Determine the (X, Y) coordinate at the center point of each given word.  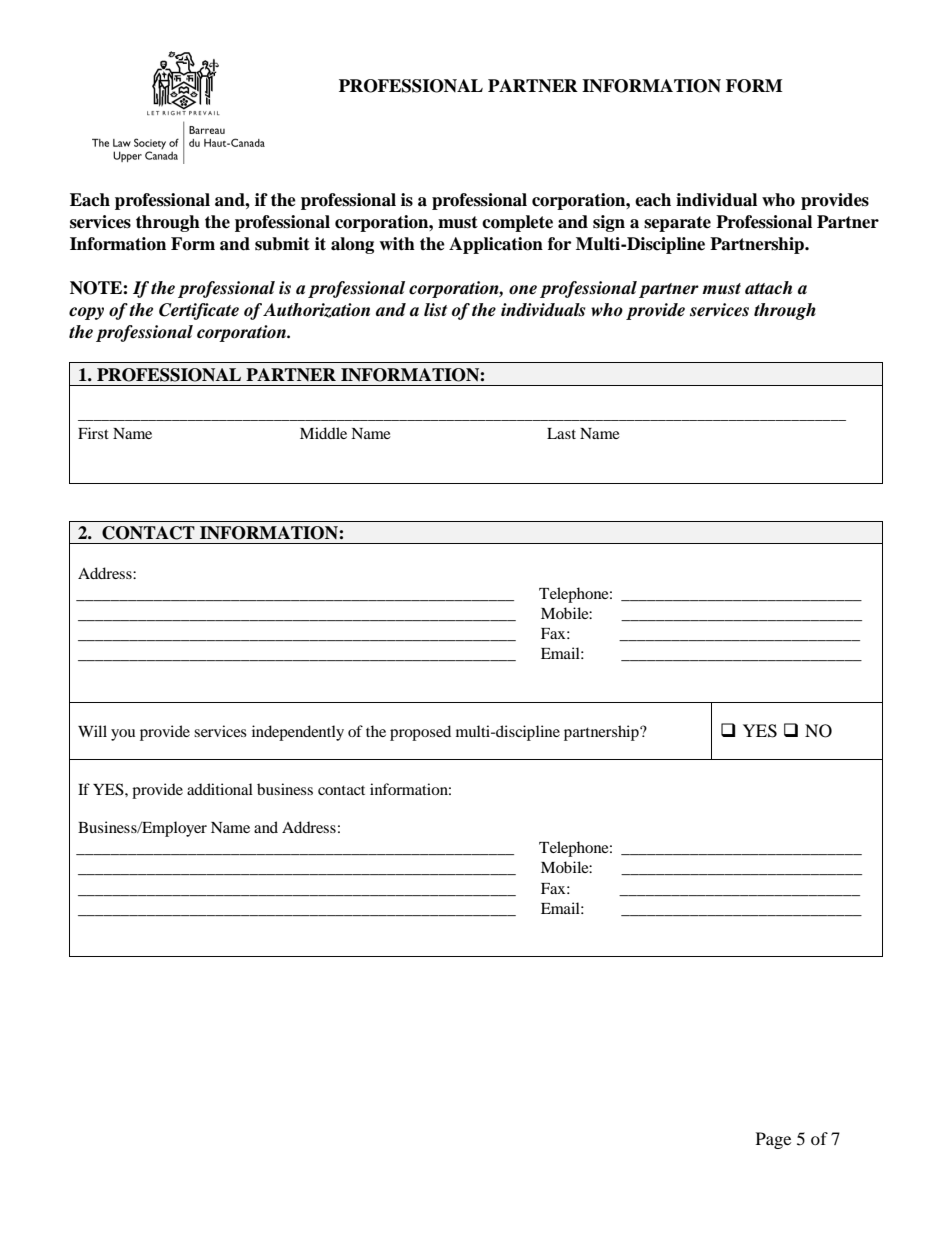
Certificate (199, 311)
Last (561, 433)
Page (773, 1140)
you (123, 735)
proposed (420, 733)
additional (220, 789)
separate (677, 224)
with (397, 244)
